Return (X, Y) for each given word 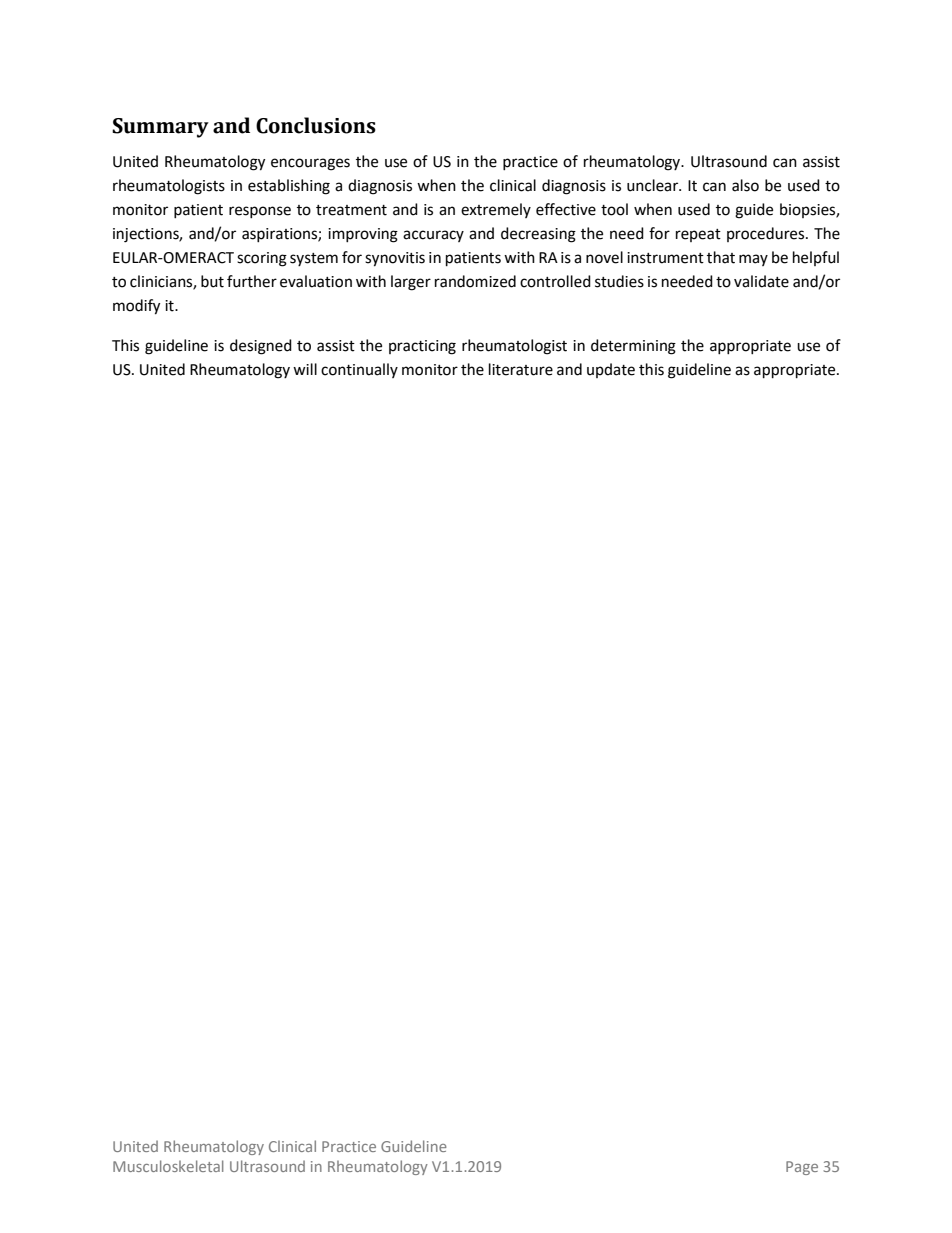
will (305, 369)
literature (521, 369)
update (611, 370)
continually (359, 370)
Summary (160, 128)
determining (633, 347)
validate (761, 281)
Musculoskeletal (168, 1166)
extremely (496, 210)
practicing (422, 347)
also (745, 185)
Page (802, 1168)
